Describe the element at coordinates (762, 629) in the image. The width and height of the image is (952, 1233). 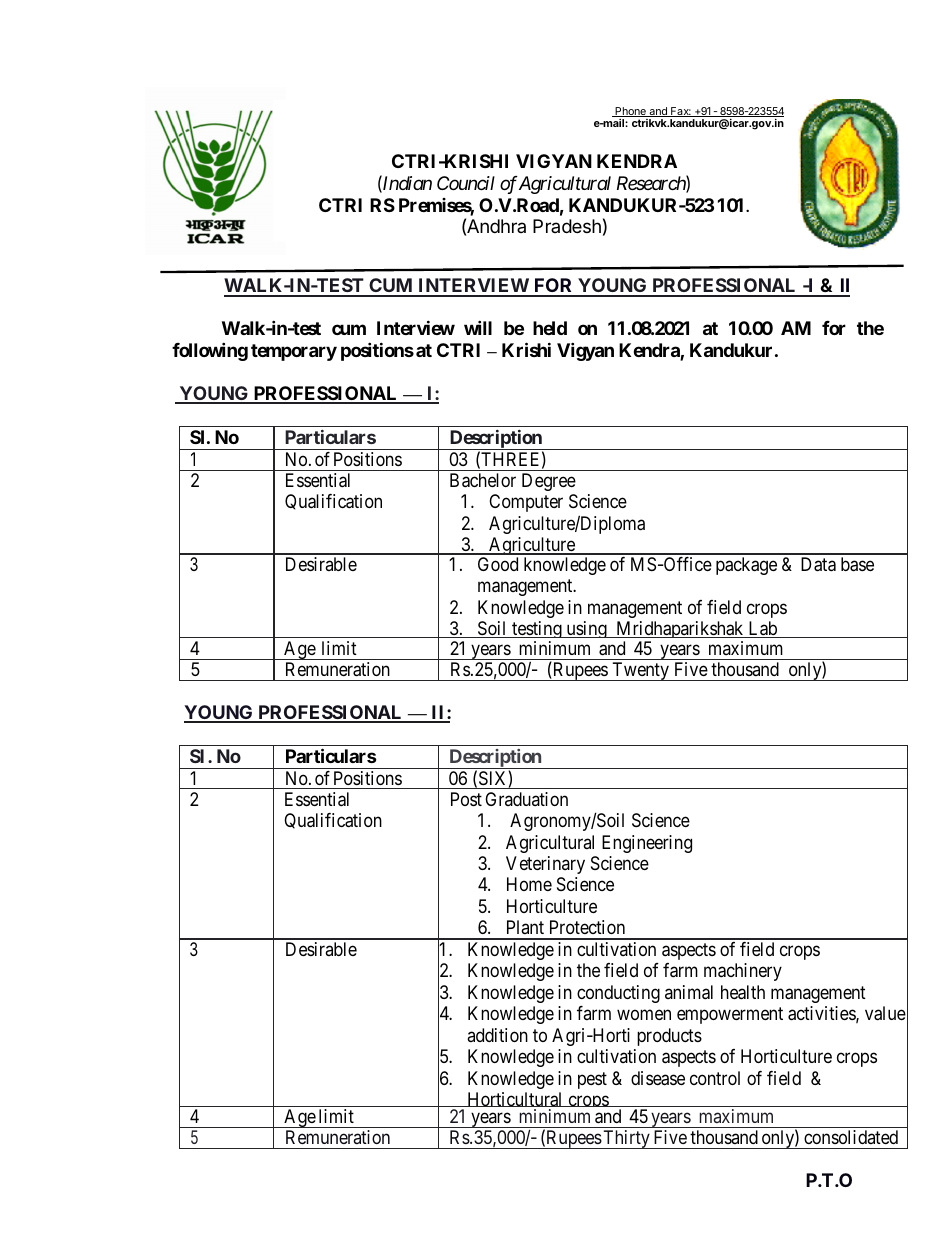
I see `Lab` at that location.
